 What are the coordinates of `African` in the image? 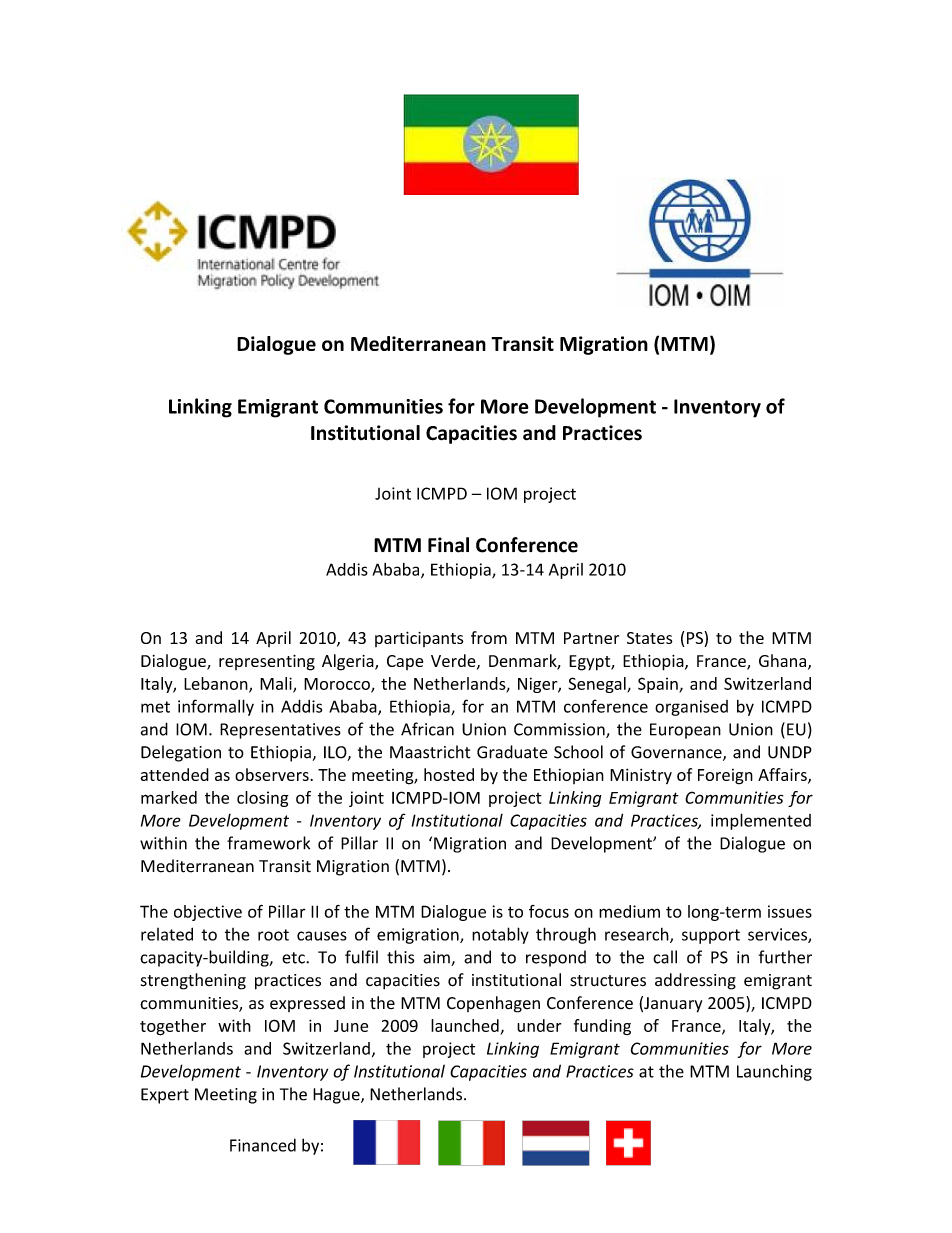 It's located at (427, 729).
